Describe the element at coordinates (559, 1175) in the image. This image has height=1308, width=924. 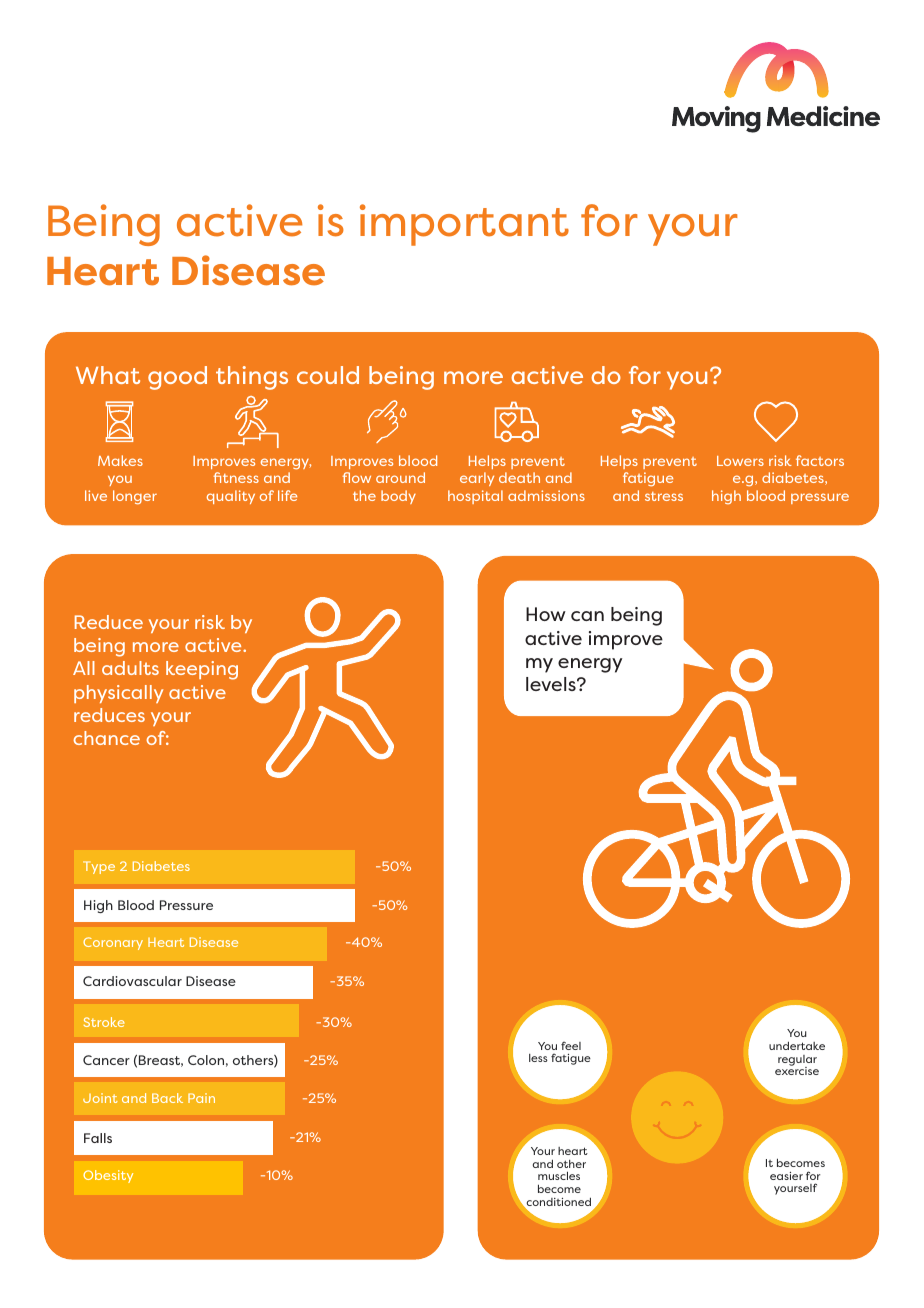
I see `muscles` at that location.
